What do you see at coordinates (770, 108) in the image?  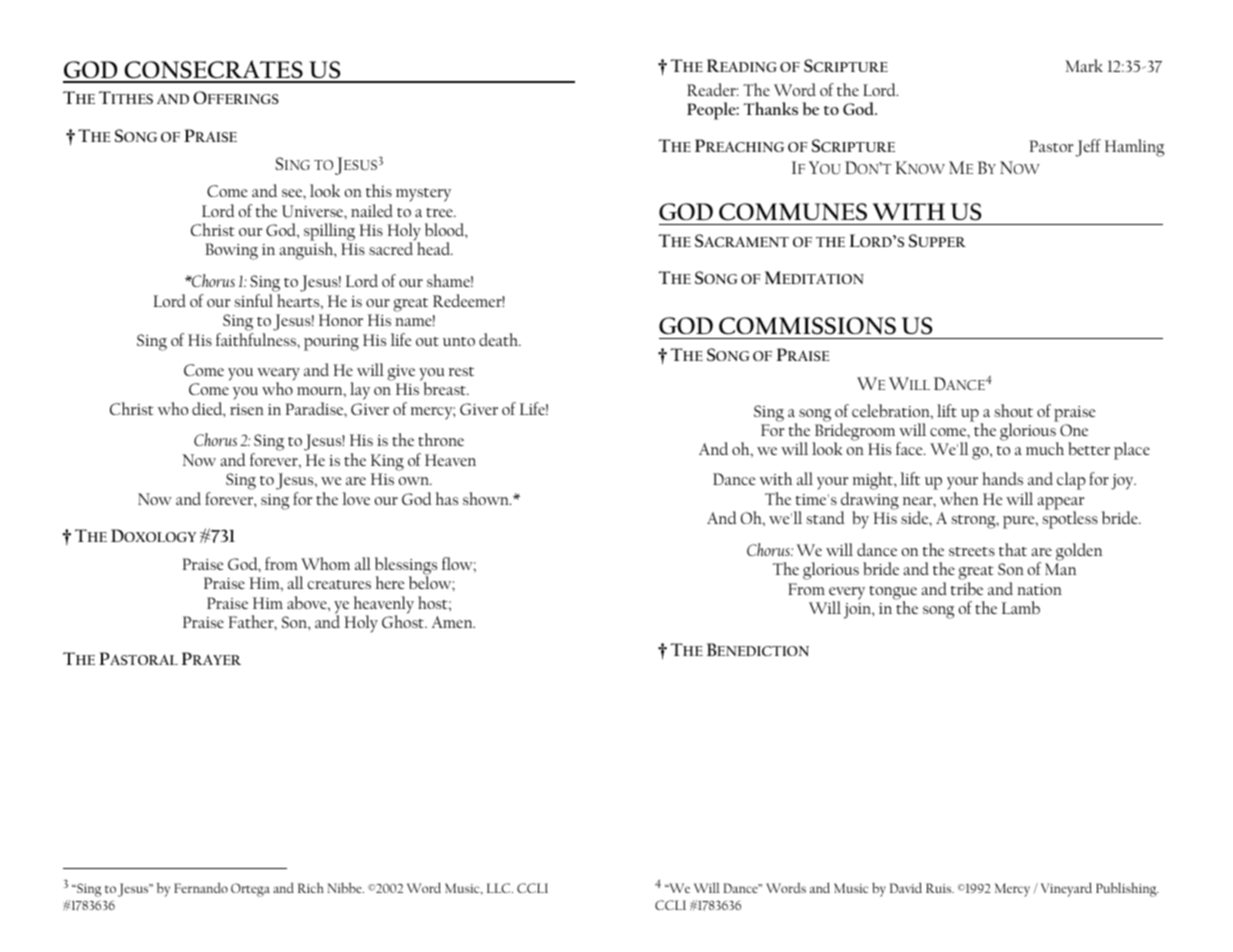 I see `Thanks` at bounding box center [770, 108].
